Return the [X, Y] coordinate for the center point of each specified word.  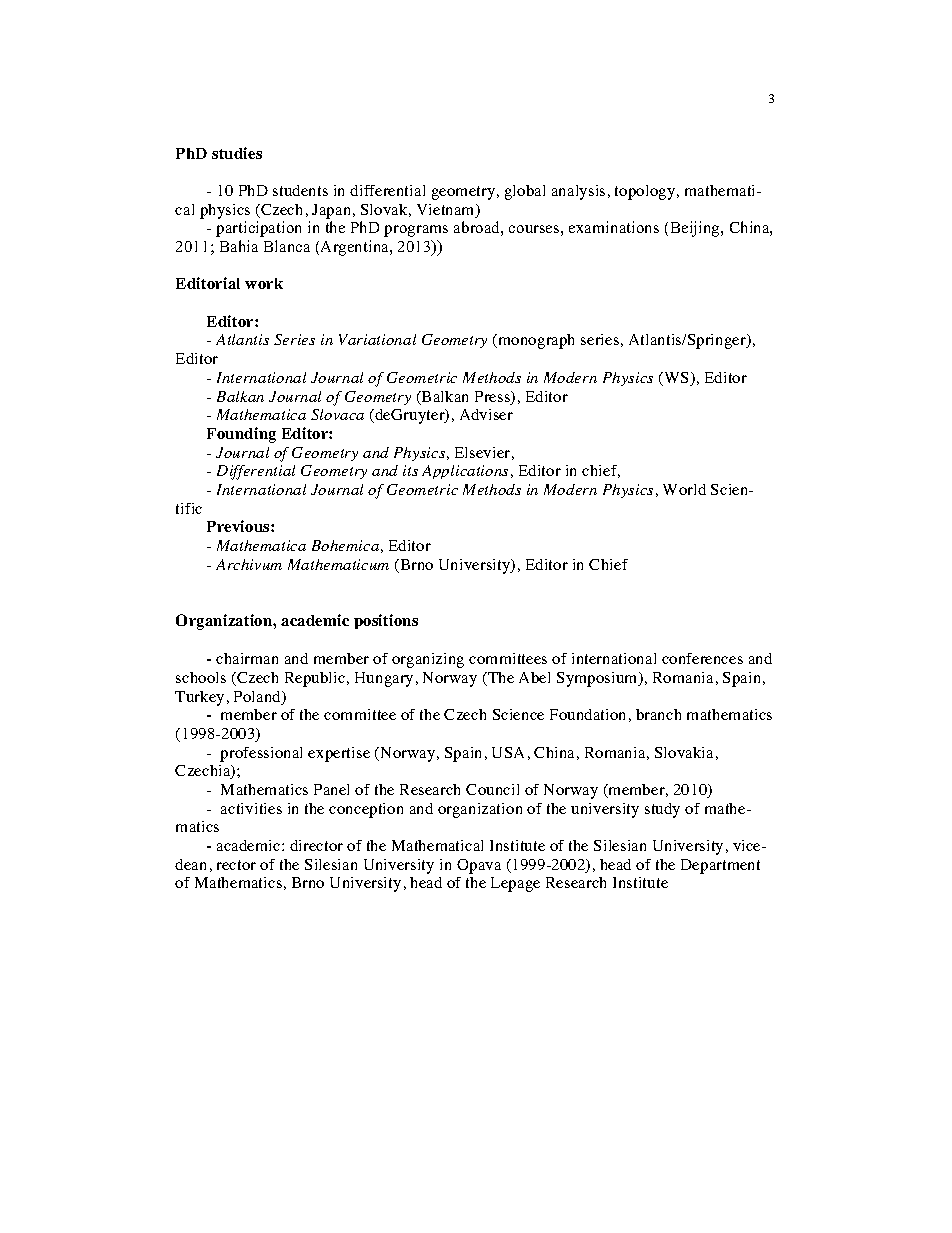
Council [492, 789]
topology [646, 192]
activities [251, 808]
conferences [702, 658]
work [264, 283]
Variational [377, 339]
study [662, 810]
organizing [428, 660]
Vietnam [447, 211]
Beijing [696, 229]
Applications [465, 472]
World [684, 489]
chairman [247, 658]
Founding [241, 435]
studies [237, 153]
